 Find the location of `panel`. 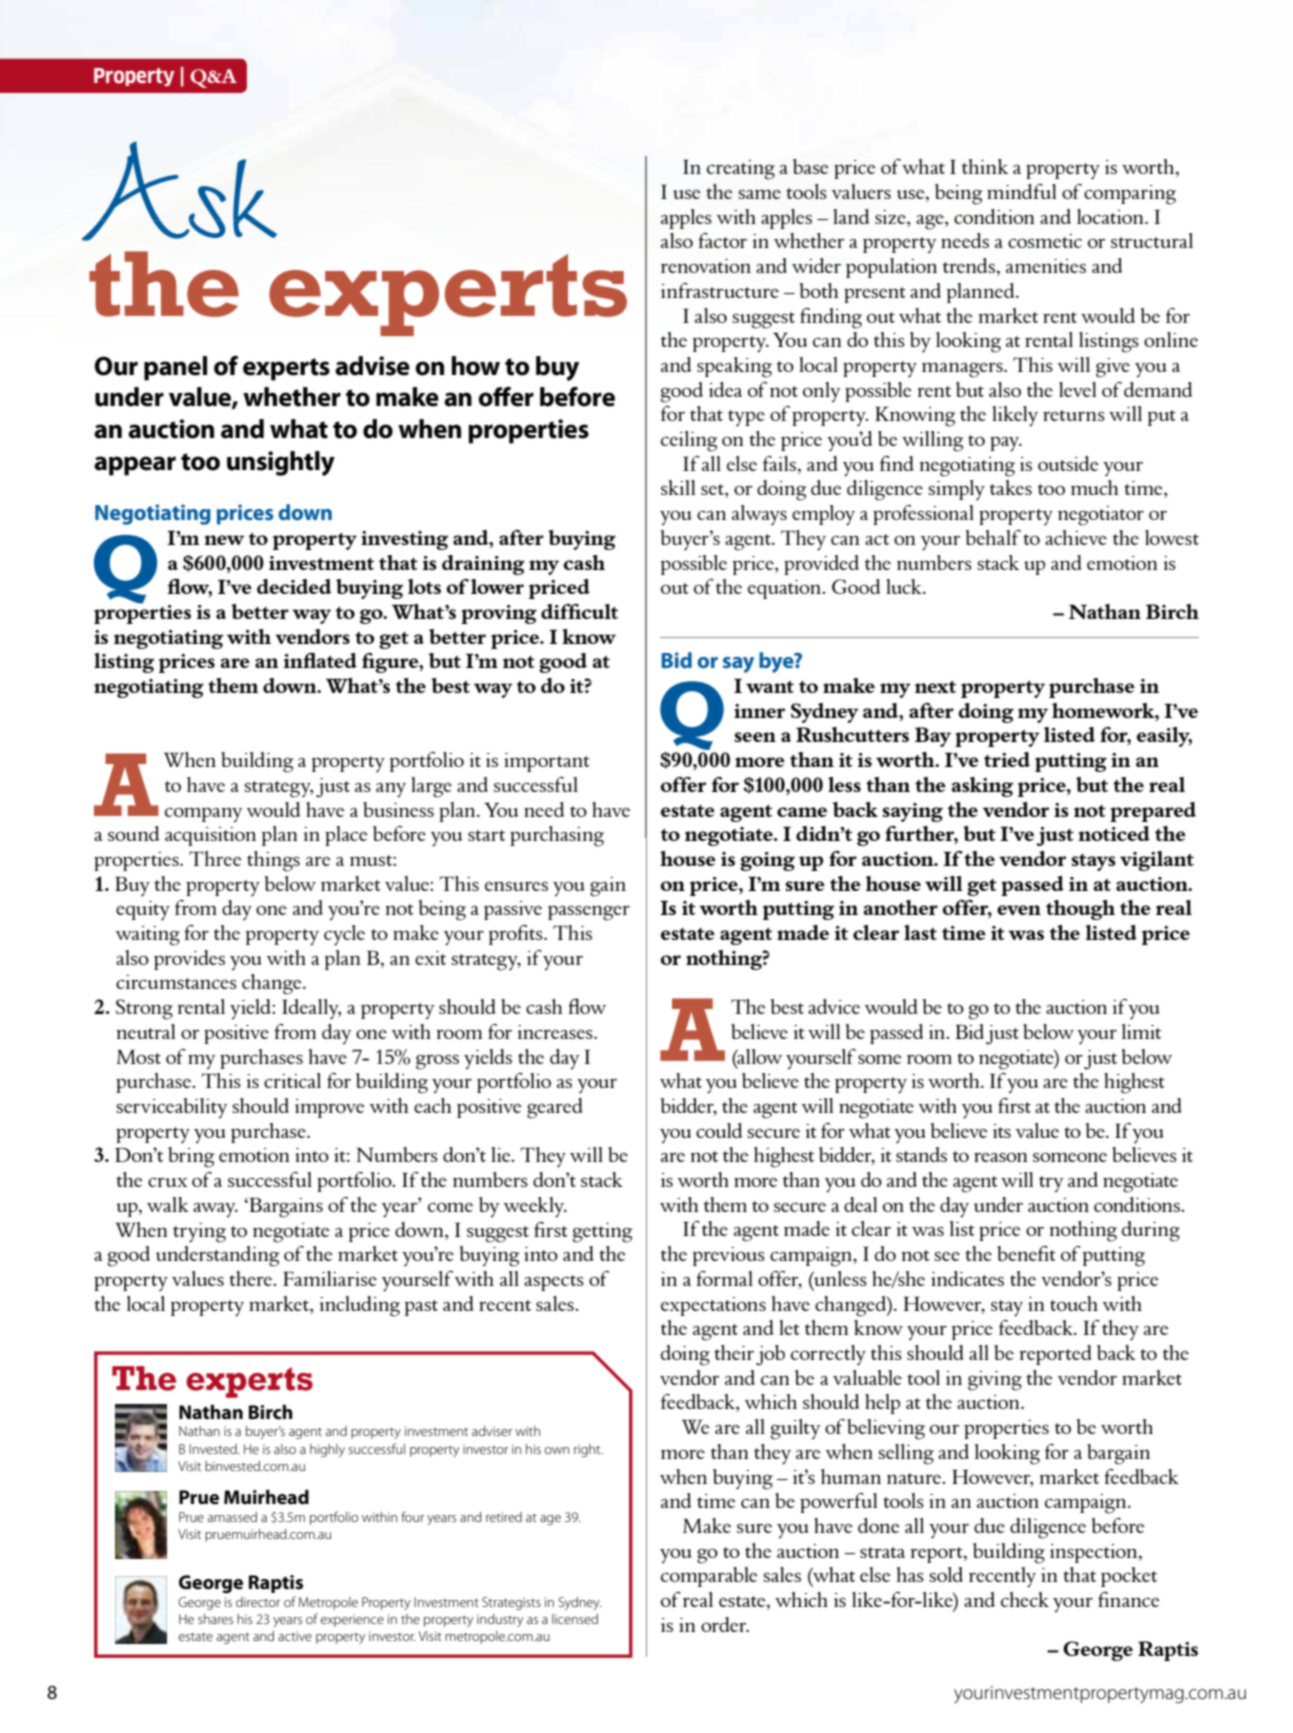

panel is located at coordinates (175, 368).
